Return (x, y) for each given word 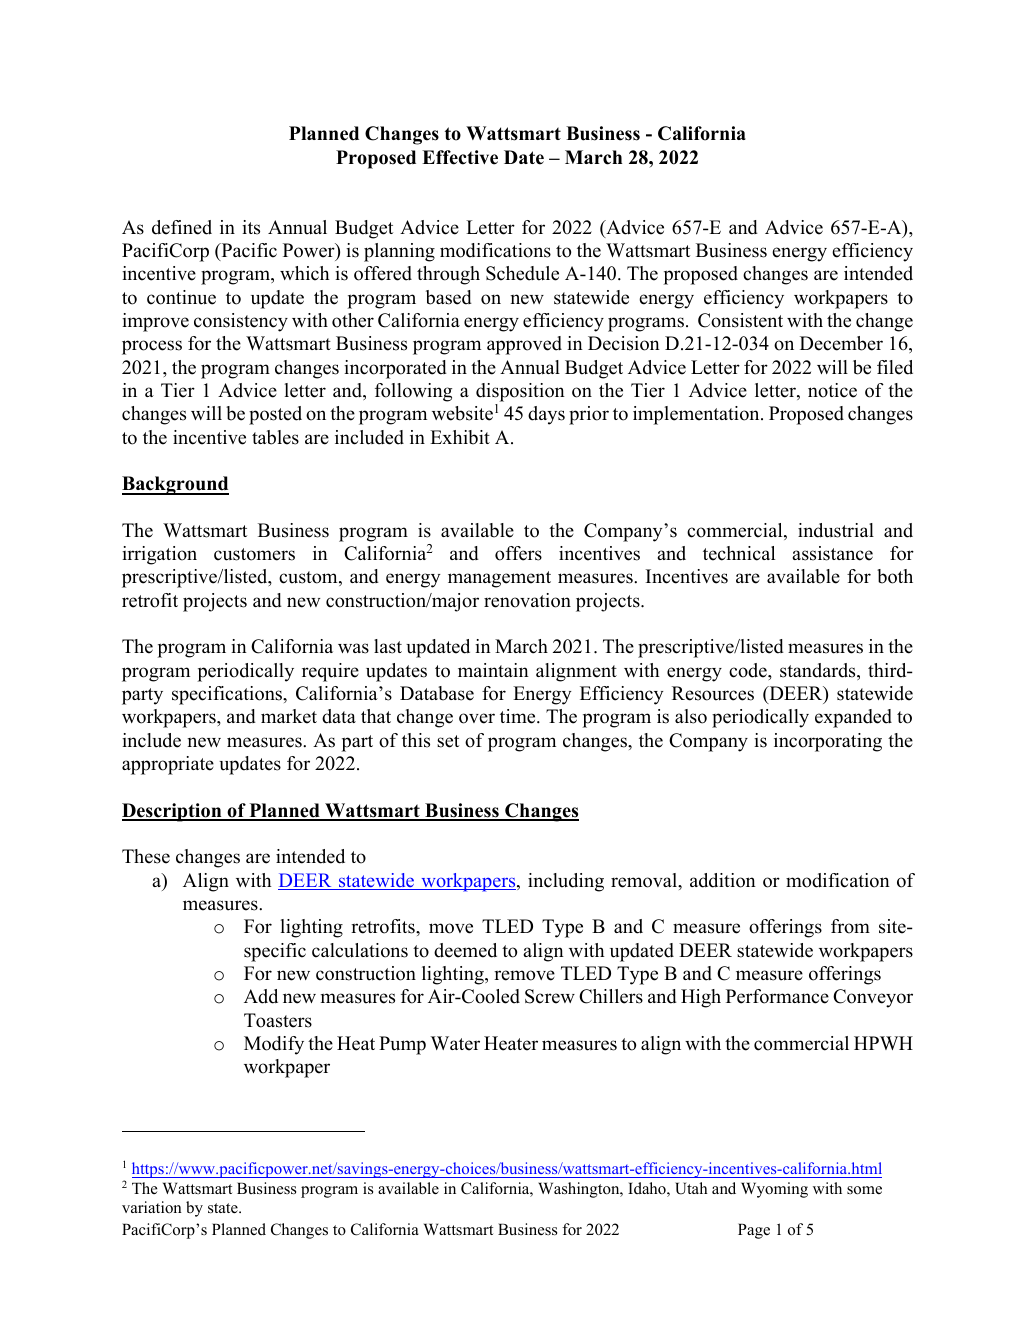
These (146, 856)
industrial (836, 530)
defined (182, 227)
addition (723, 880)
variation (152, 1207)
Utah (691, 1188)
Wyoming (774, 1190)
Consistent (740, 320)
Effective (460, 157)
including (566, 882)
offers (518, 553)
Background (175, 485)
